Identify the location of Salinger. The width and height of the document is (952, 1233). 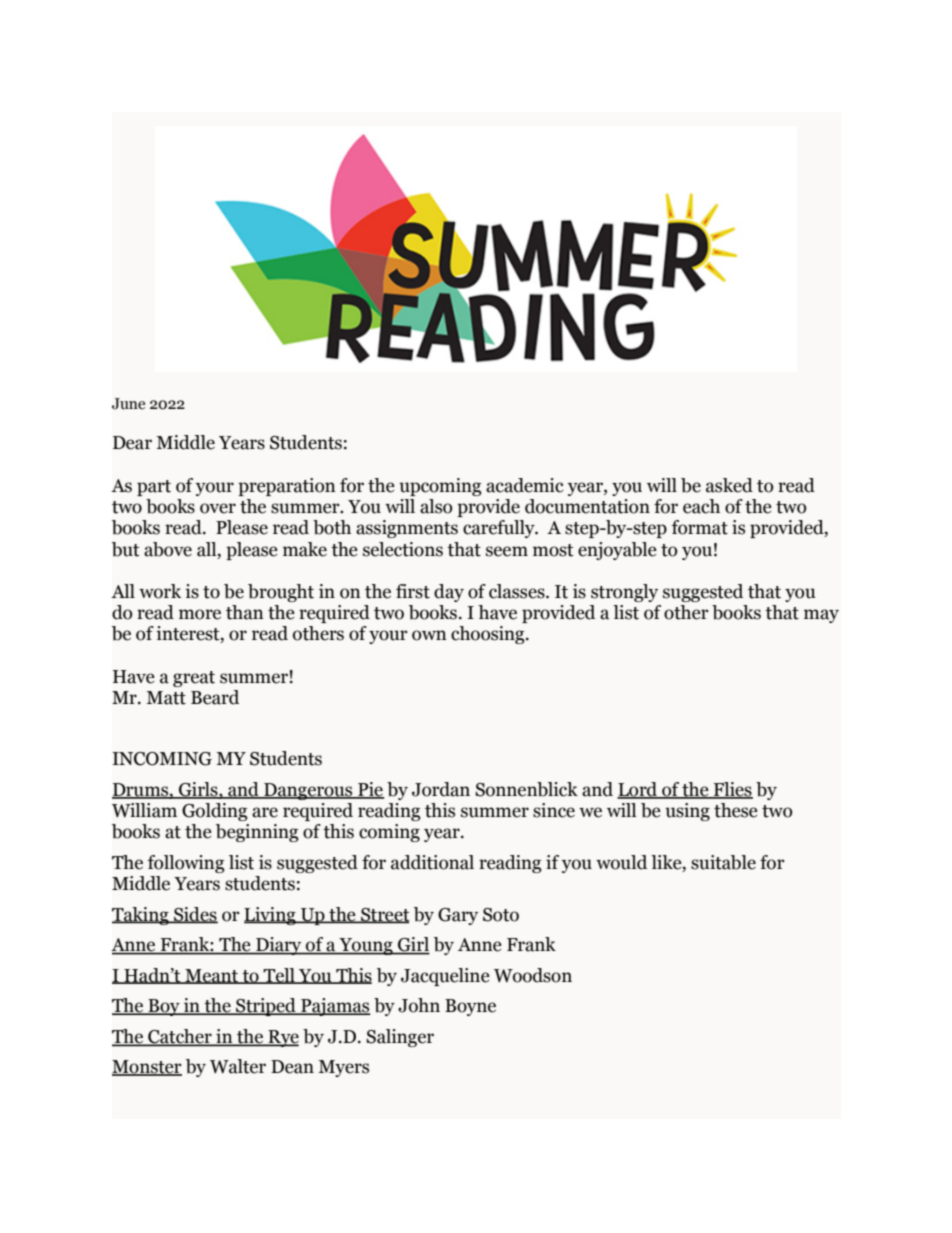
(400, 1038).
